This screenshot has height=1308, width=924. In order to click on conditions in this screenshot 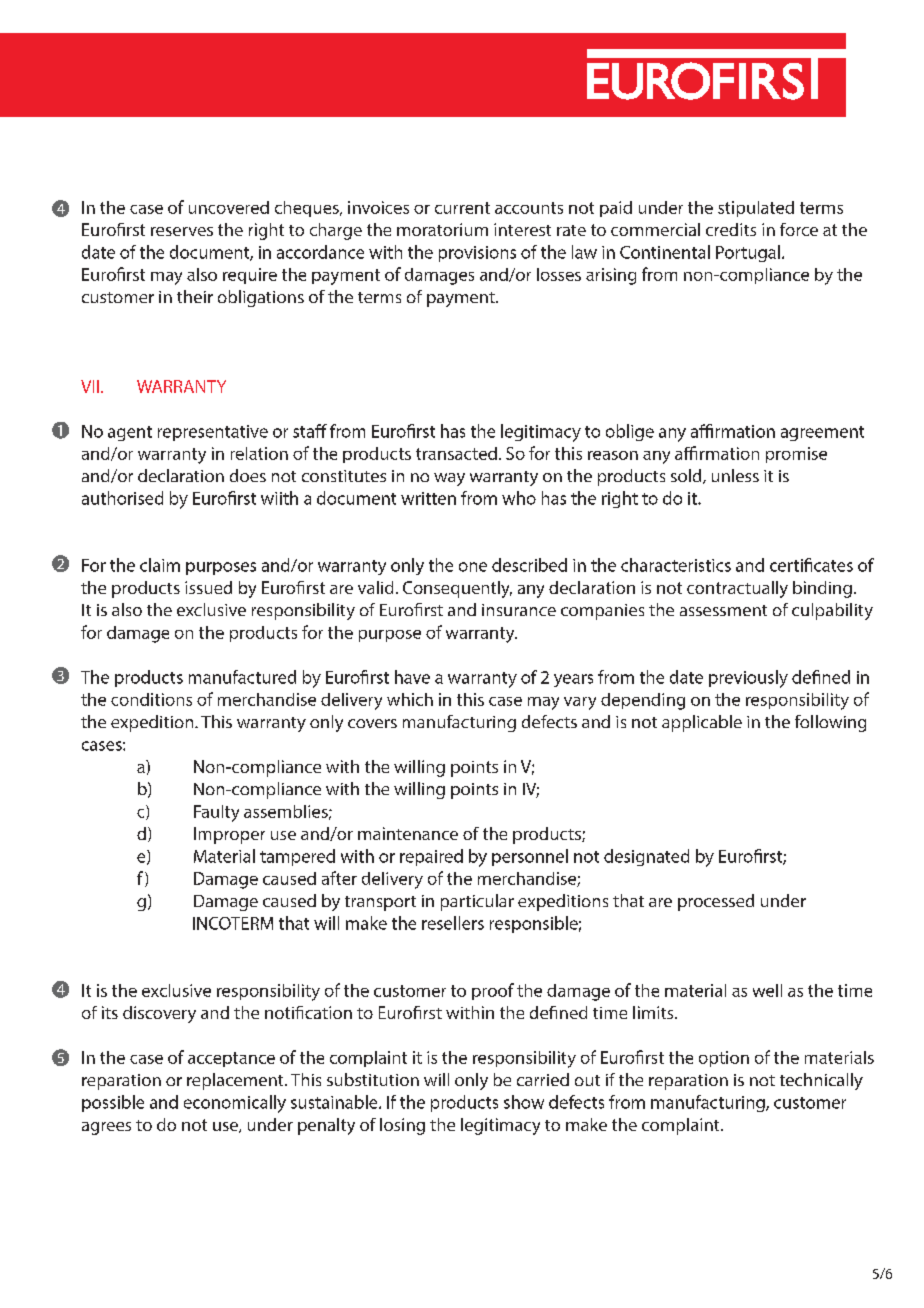, I will do `click(151, 699)`.
